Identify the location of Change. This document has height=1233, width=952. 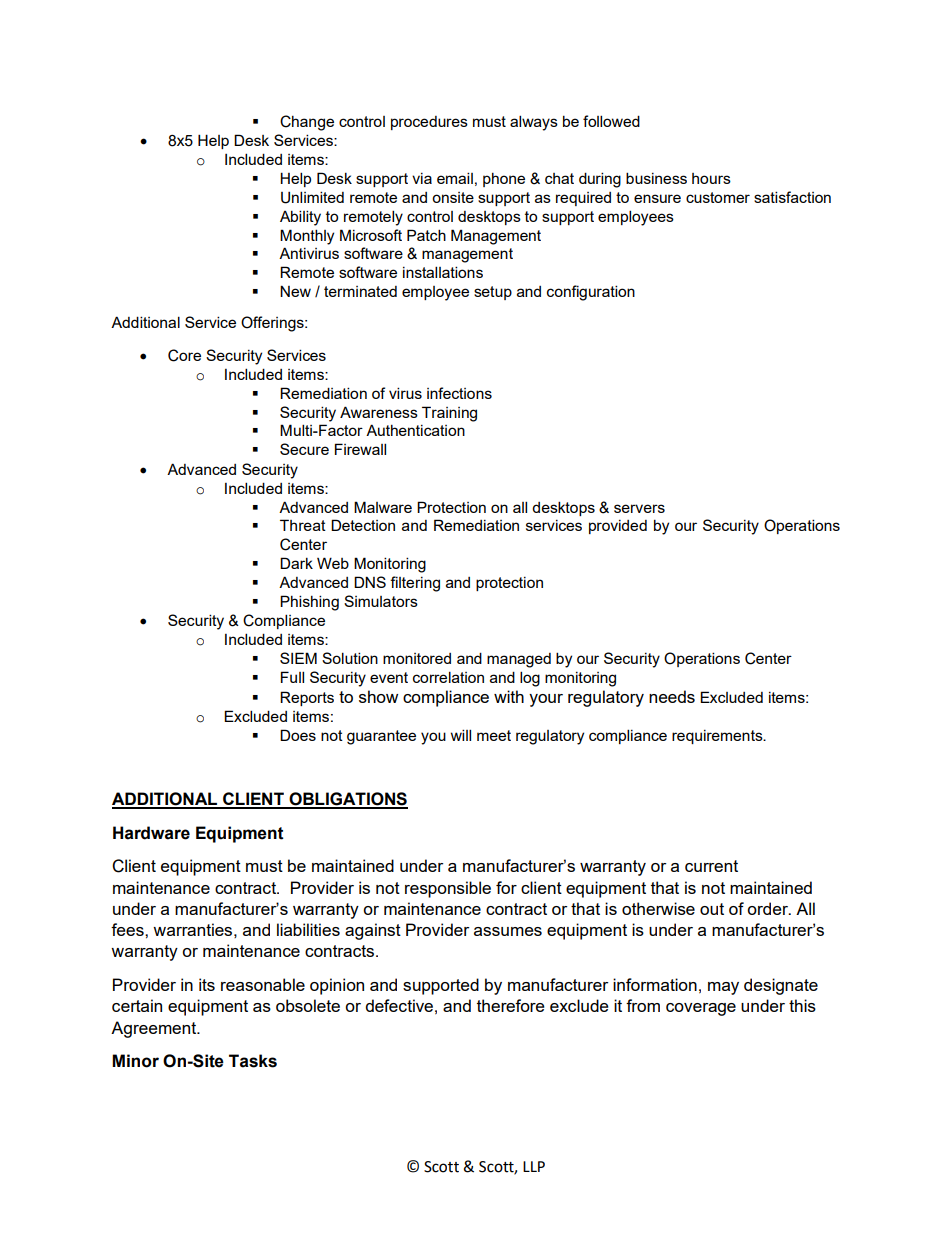
(307, 123).
